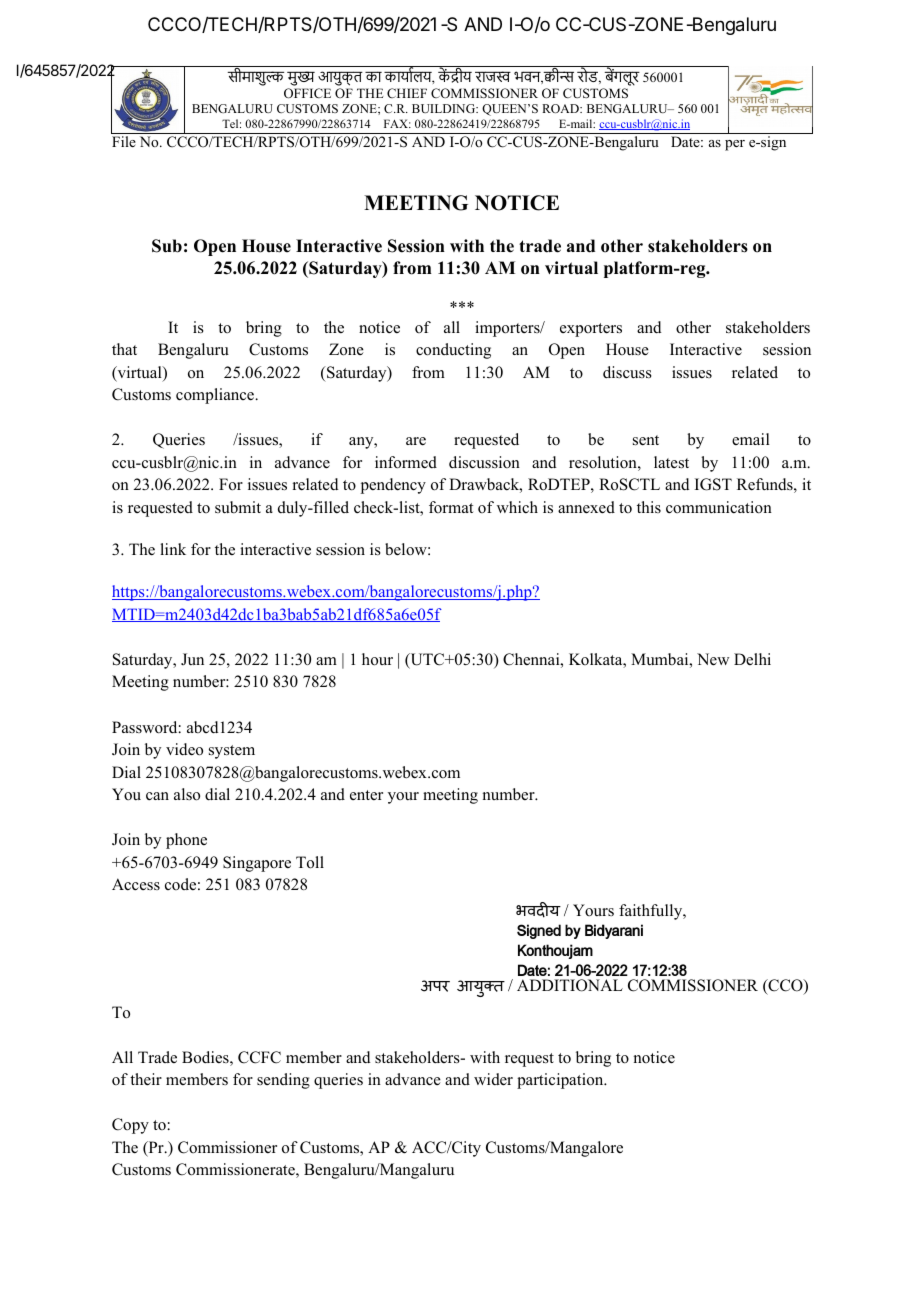 Image resolution: width=924 pixels, height=1308 pixels. Describe the element at coordinates (377, 659) in the document. I see `hour` at that location.
